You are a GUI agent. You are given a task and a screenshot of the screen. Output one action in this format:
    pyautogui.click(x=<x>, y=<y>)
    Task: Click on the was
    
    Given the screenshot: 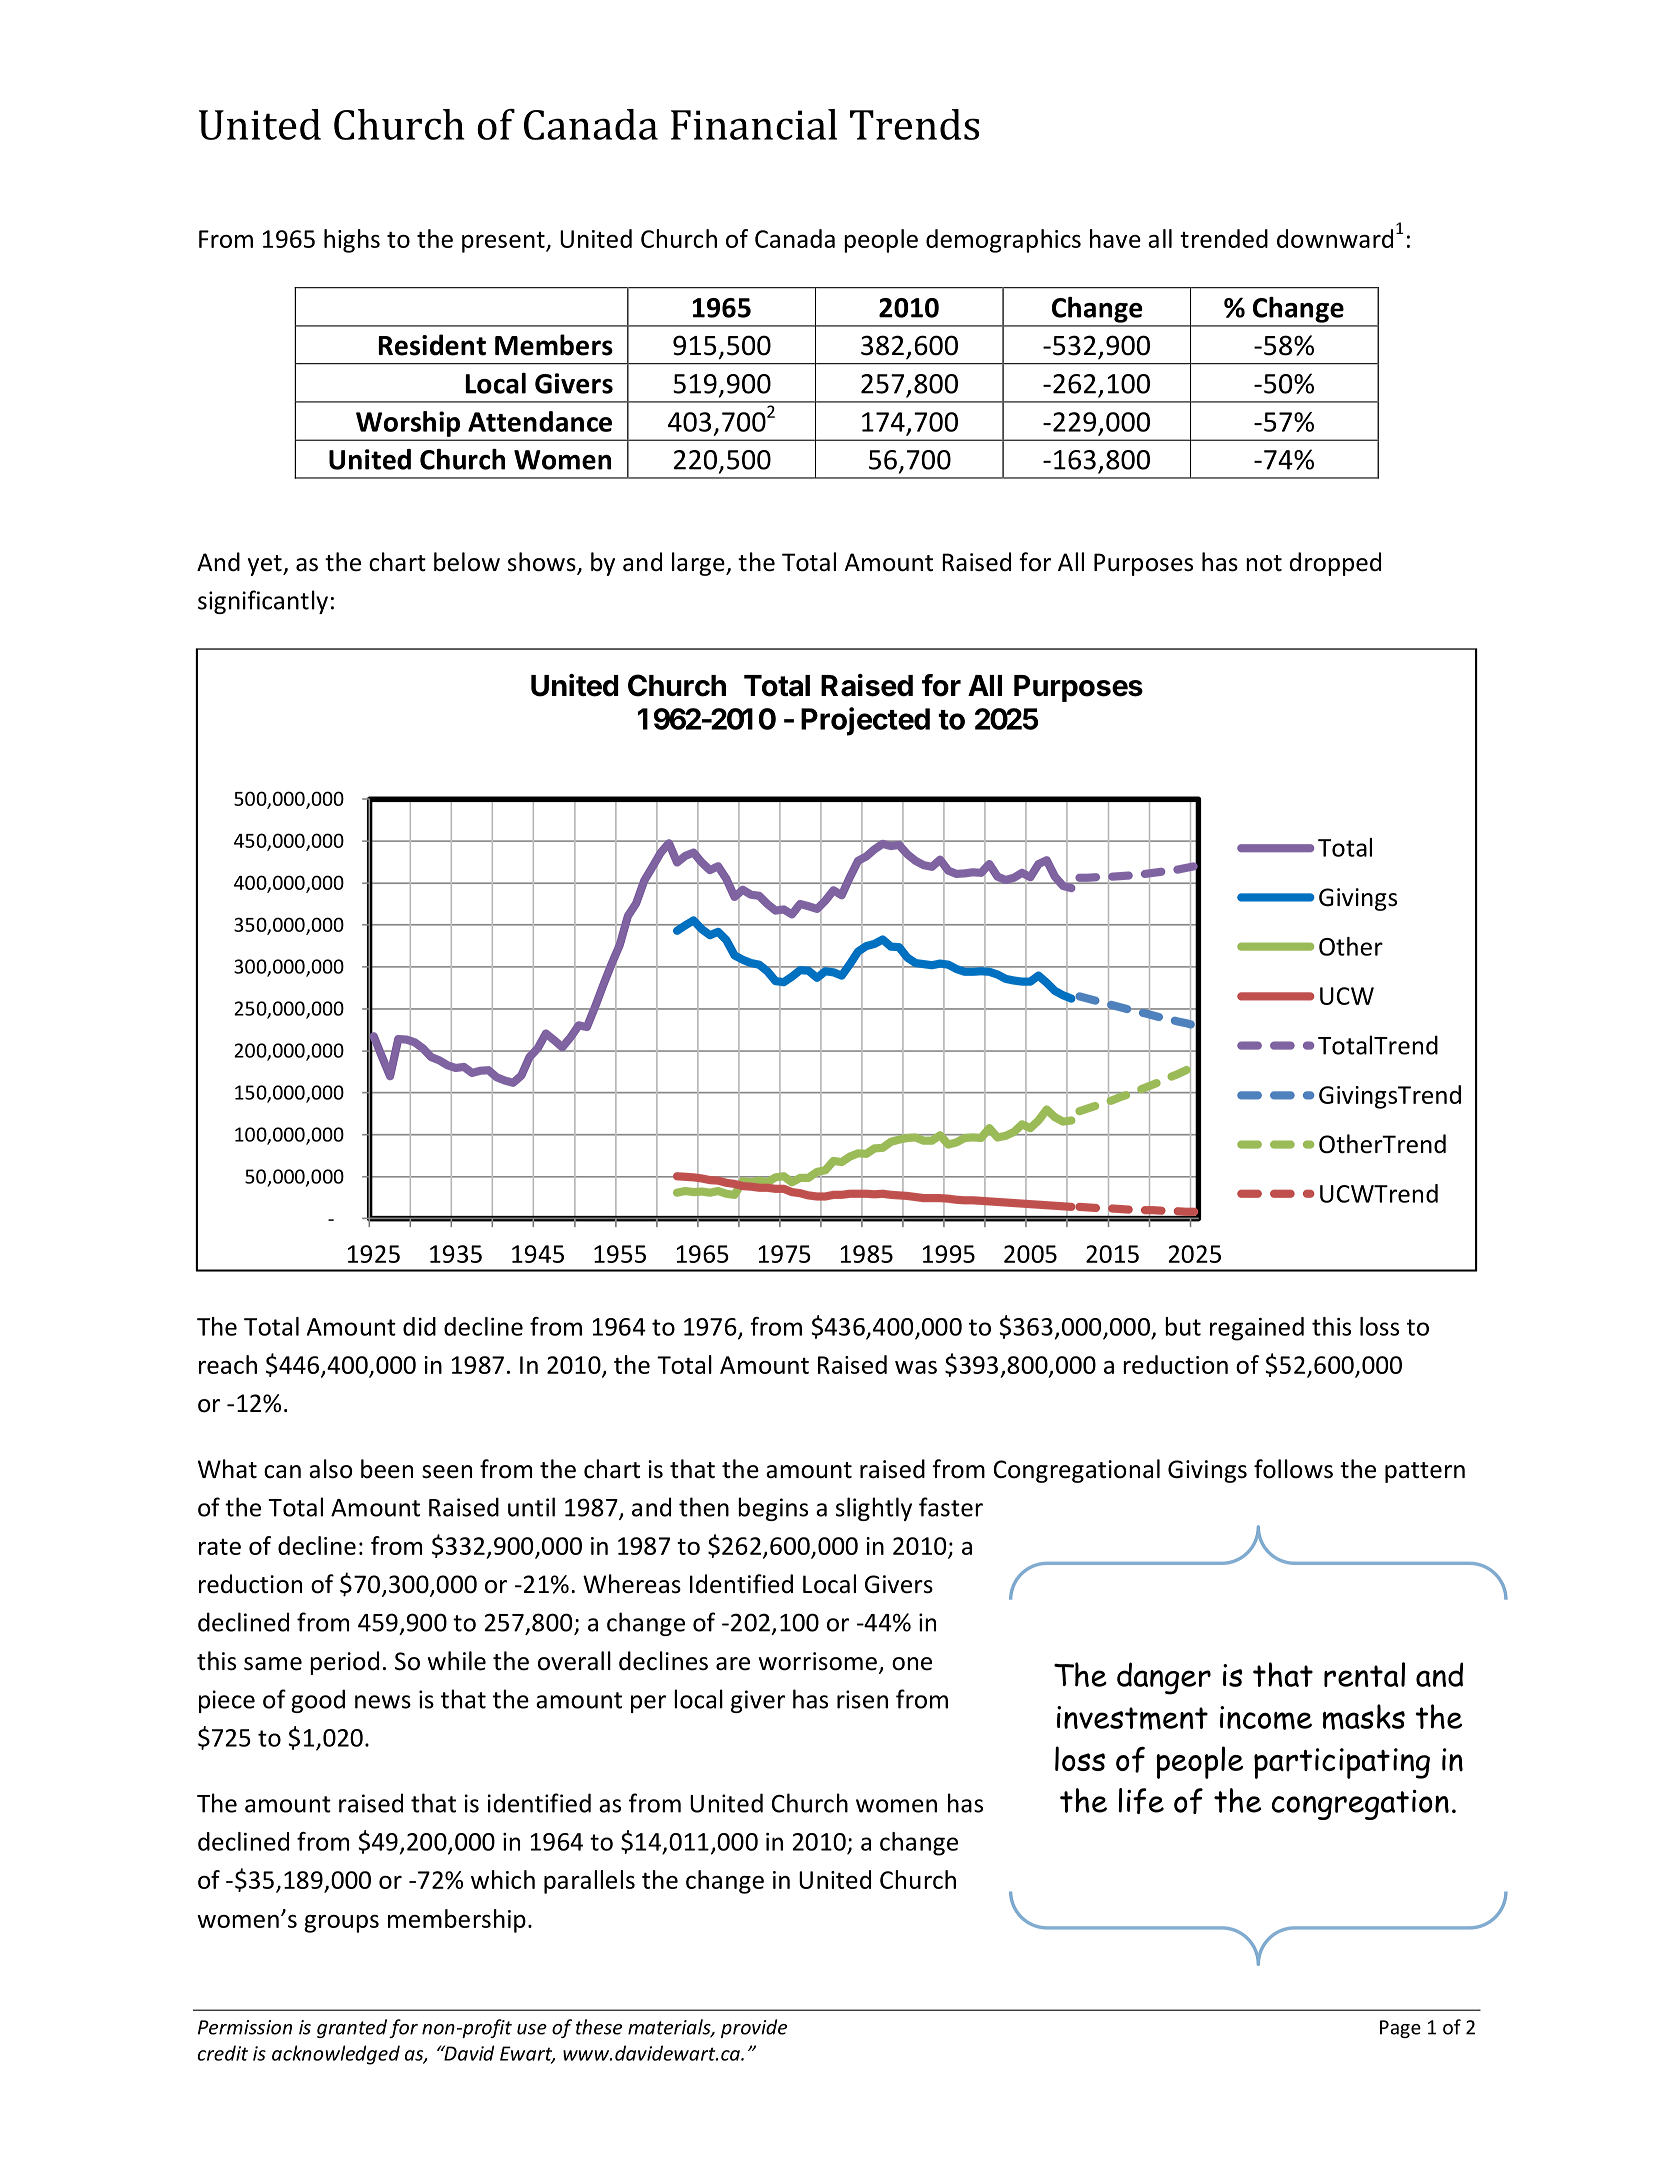 What is the action you would take?
    pyautogui.click(x=916, y=1367)
